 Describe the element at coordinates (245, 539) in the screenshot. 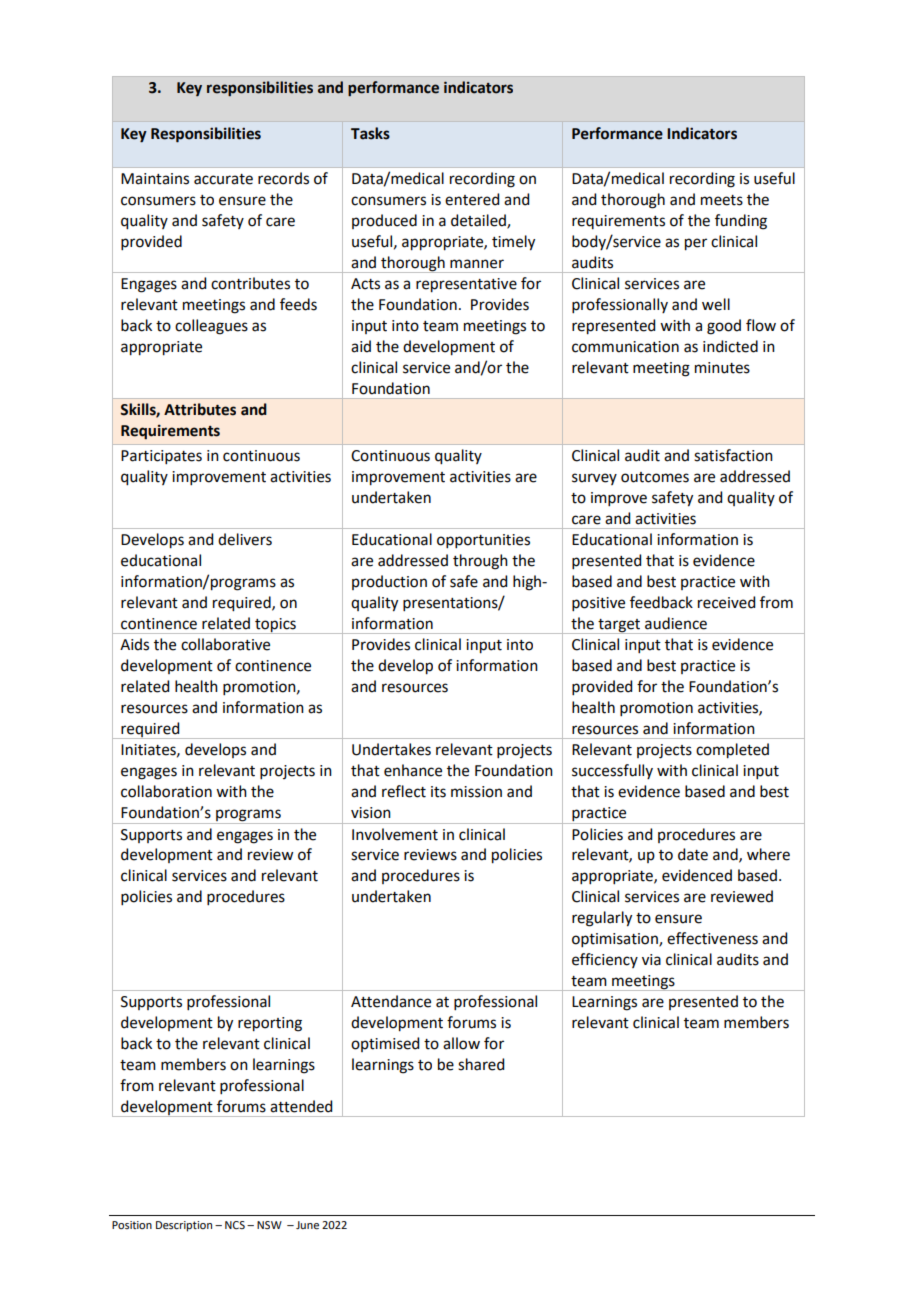

I see `delivers` at that location.
